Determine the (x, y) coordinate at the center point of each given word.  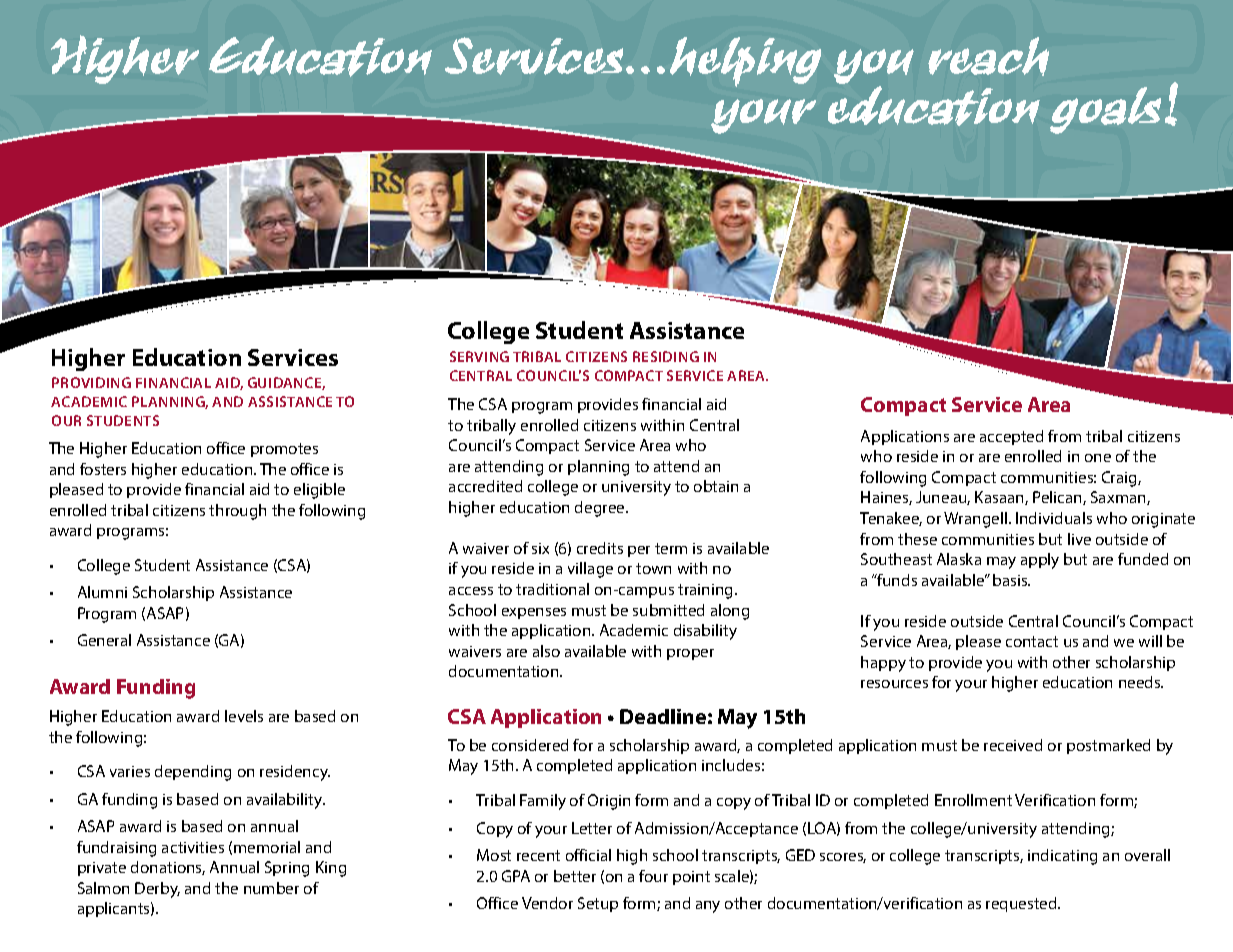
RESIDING (666, 356)
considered (530, 745)
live (1079, 539)
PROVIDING (91, 382)
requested (1022, 904)
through (237, 512)
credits (600, 548)
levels (244, 716)
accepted (1011, 437)
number (271, 888)
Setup (598, 904)
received (1013, 745)
